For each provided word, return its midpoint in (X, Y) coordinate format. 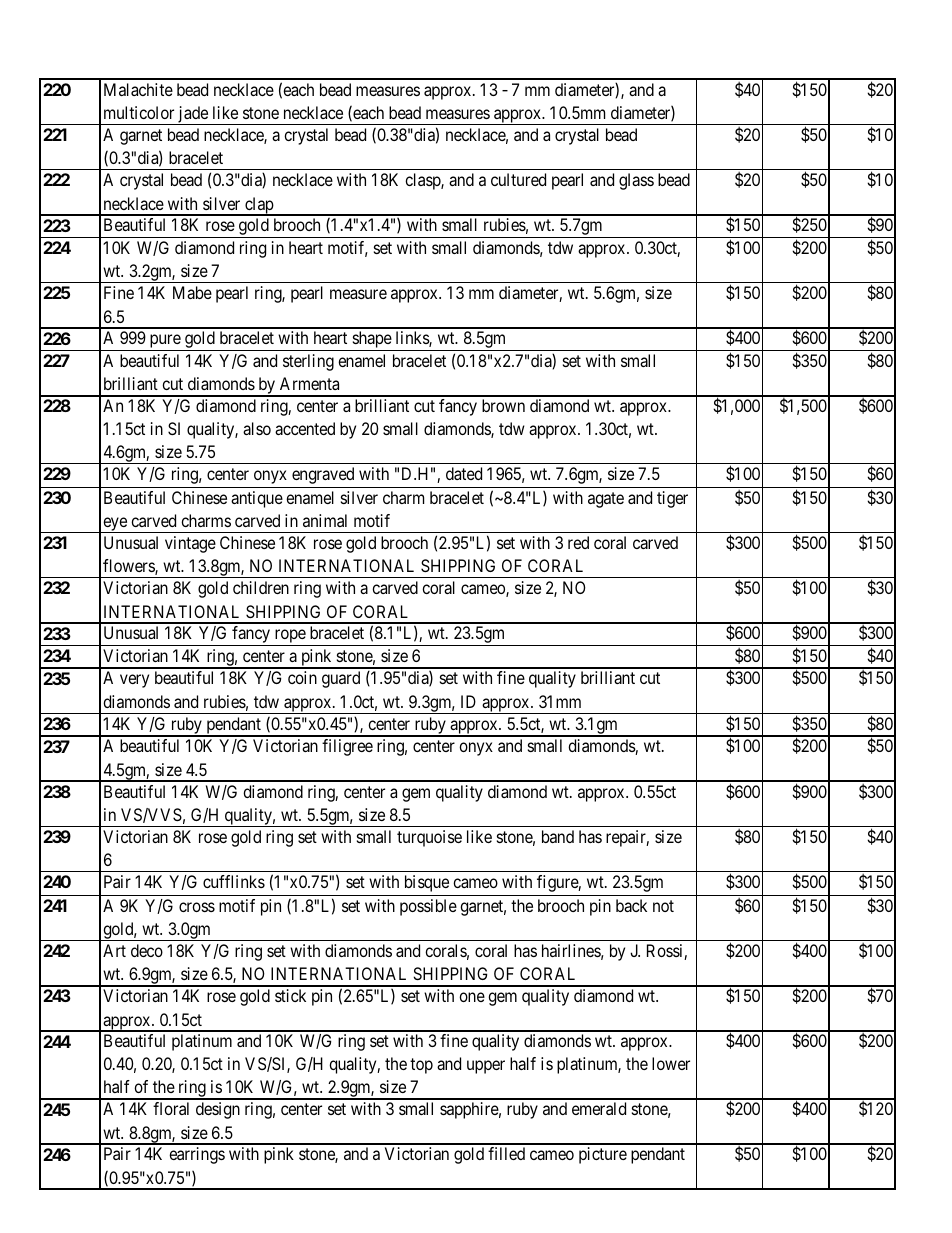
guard (341, 679)
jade (193, 115)
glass (636, 181)
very (134, 681)
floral (171, 1108)
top (421, 1066)
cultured (518, 179)
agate (606, 500)
